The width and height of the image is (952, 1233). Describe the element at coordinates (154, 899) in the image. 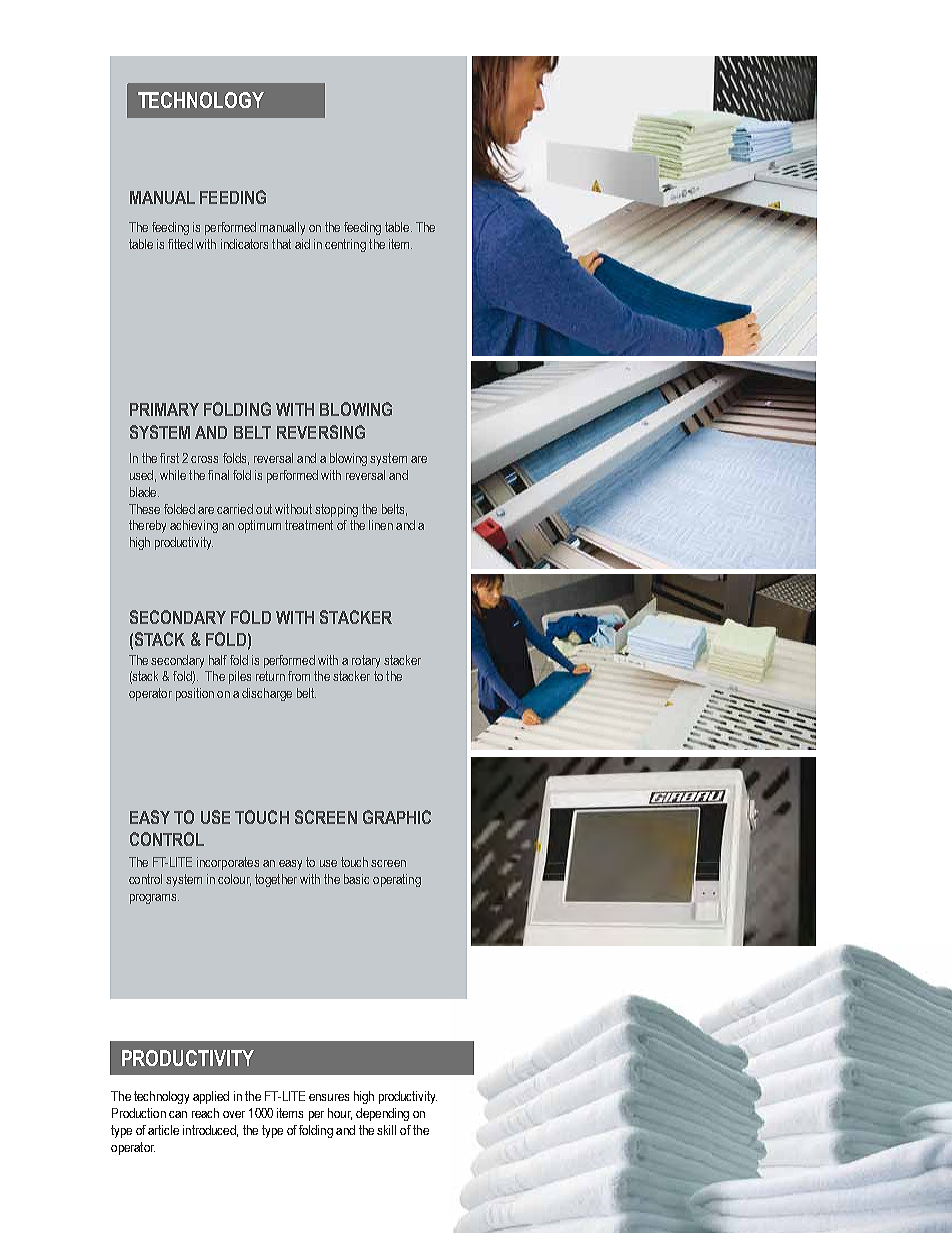

I see `programs` at that location.
